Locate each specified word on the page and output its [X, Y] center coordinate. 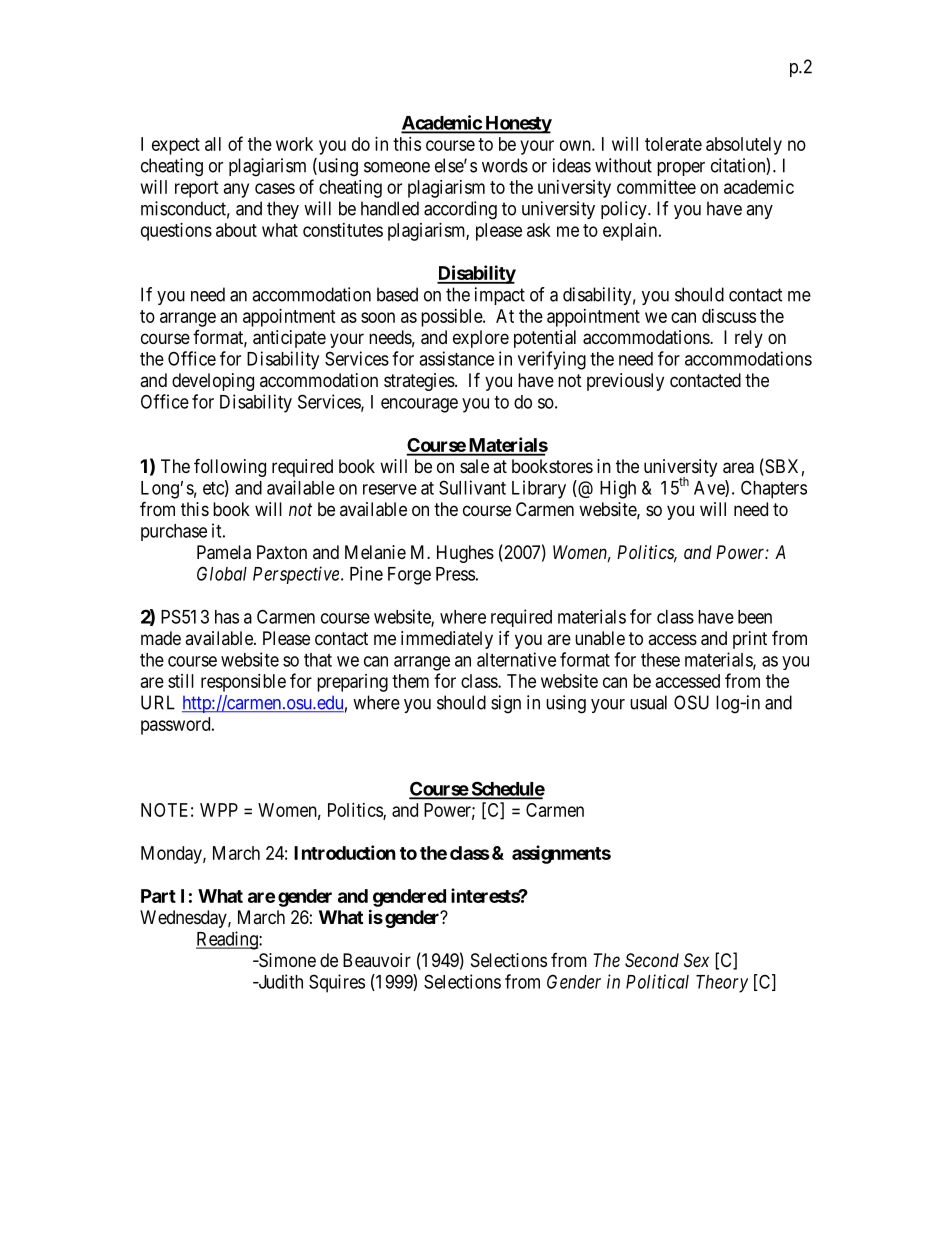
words [505, 165]
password [177, 726]
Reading [228, 940]
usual [648, 702]
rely [749, 339]
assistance [456, 358]
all [213, 144]
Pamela [224, 552]
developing [213, 382]
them [410, 681]
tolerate [673, 144]
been [755, 617]
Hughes [465, 554]
